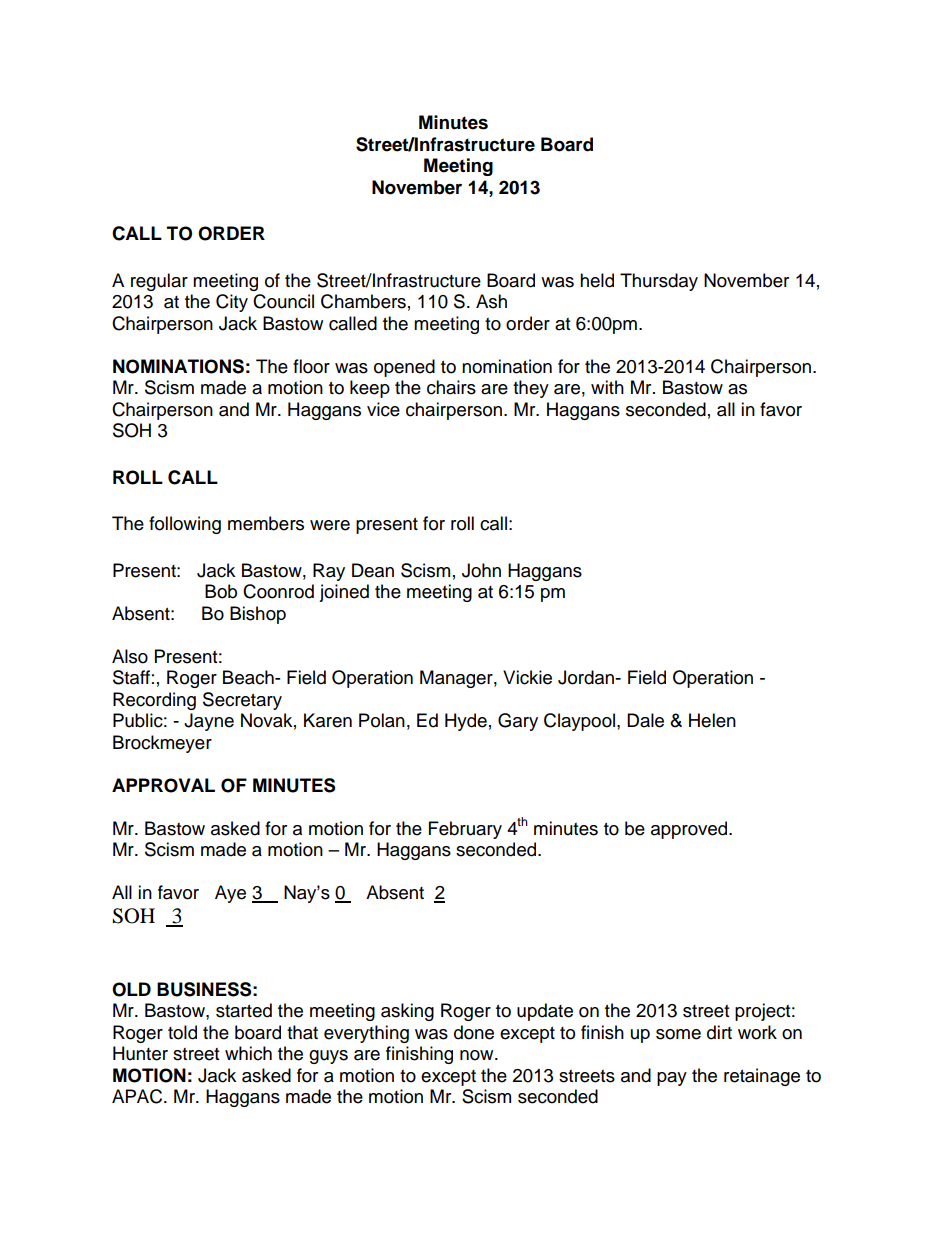 Image resolution: width=952 pixels, height=1233 pixels. Describe the element at coordinates (465, 830) in the image. I see `February` at that location.
